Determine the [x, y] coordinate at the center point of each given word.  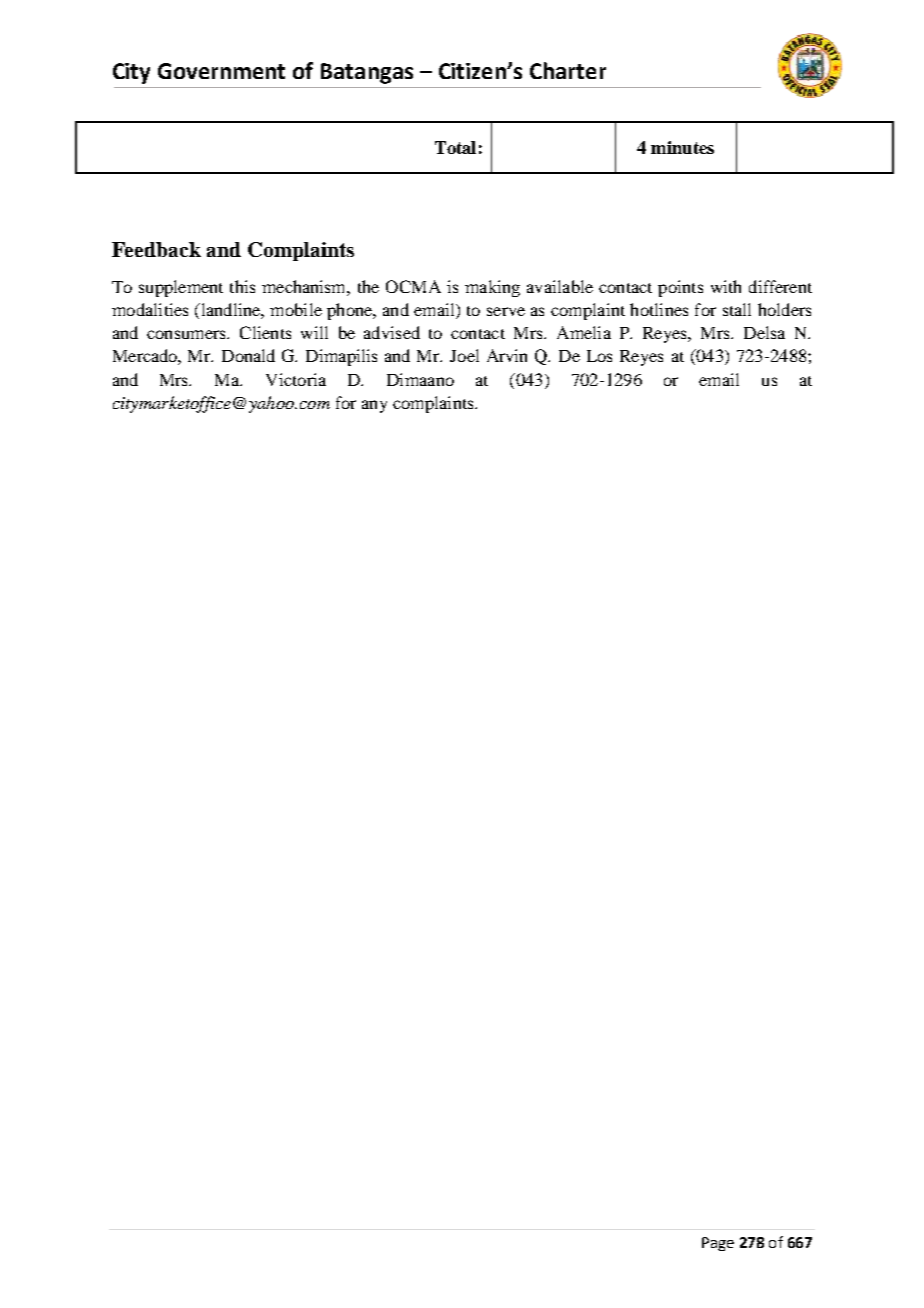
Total [455, 147]
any [374, 406]
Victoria [296, 379]
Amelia [584, 332]
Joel [464, 355]
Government [221, 71]
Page [718, 1244]
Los [599, 356]
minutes [682, 147]
